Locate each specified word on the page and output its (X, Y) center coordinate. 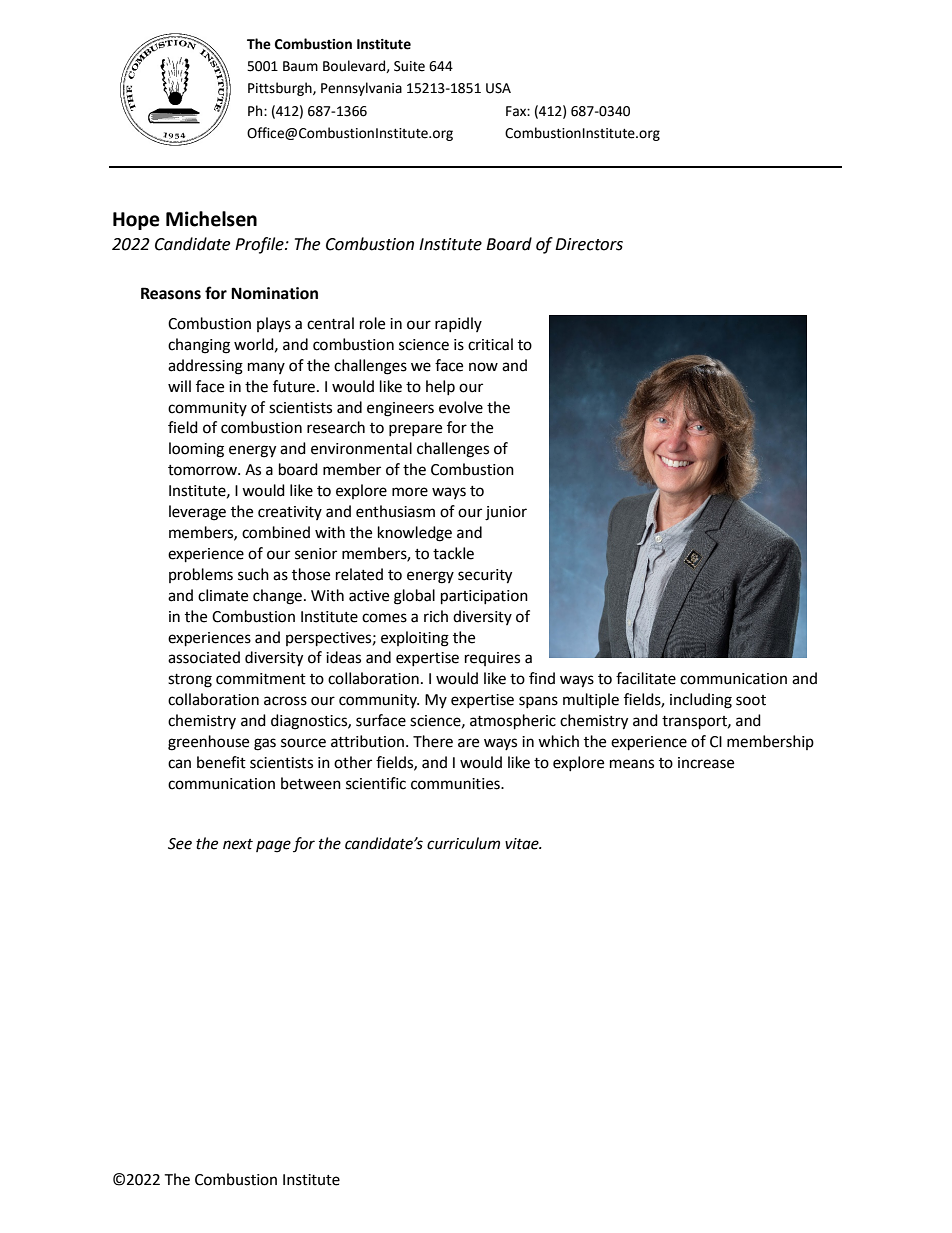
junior (506, 513)
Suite (409, 66)
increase (706, 763)
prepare (415, 430)
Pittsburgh (281, 89)
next (238, 844)
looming (196, 450)
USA (498, 88)
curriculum (463, 843)
